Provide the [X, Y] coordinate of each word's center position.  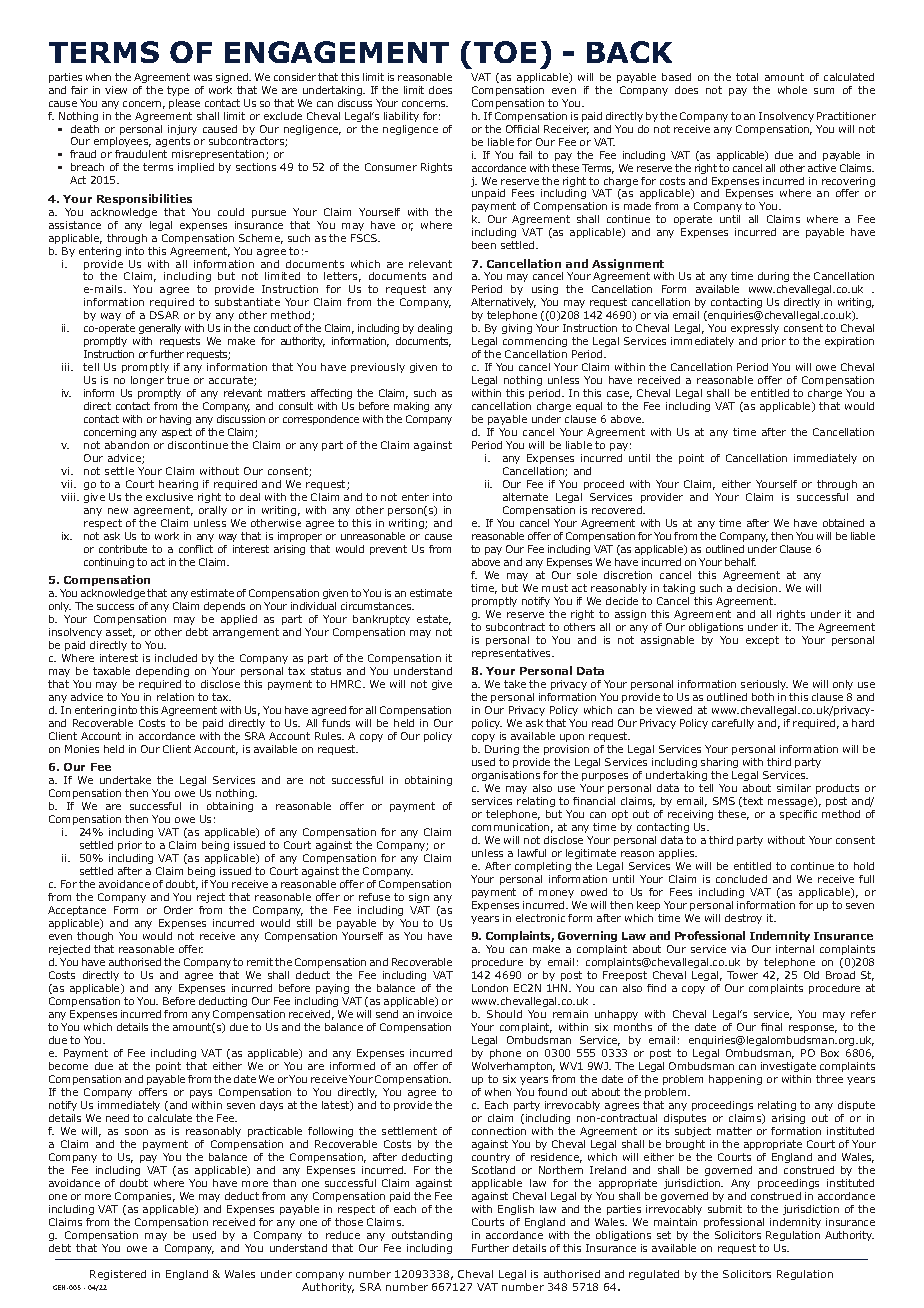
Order [178, 910]
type [178, 91]
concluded [741, 879]
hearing [178, 485]
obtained [843, 523]
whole [792, 90]
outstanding [422, 1236]
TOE [505, 52]
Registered [118, 1275]
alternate [525, 497]
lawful [532, 853]
